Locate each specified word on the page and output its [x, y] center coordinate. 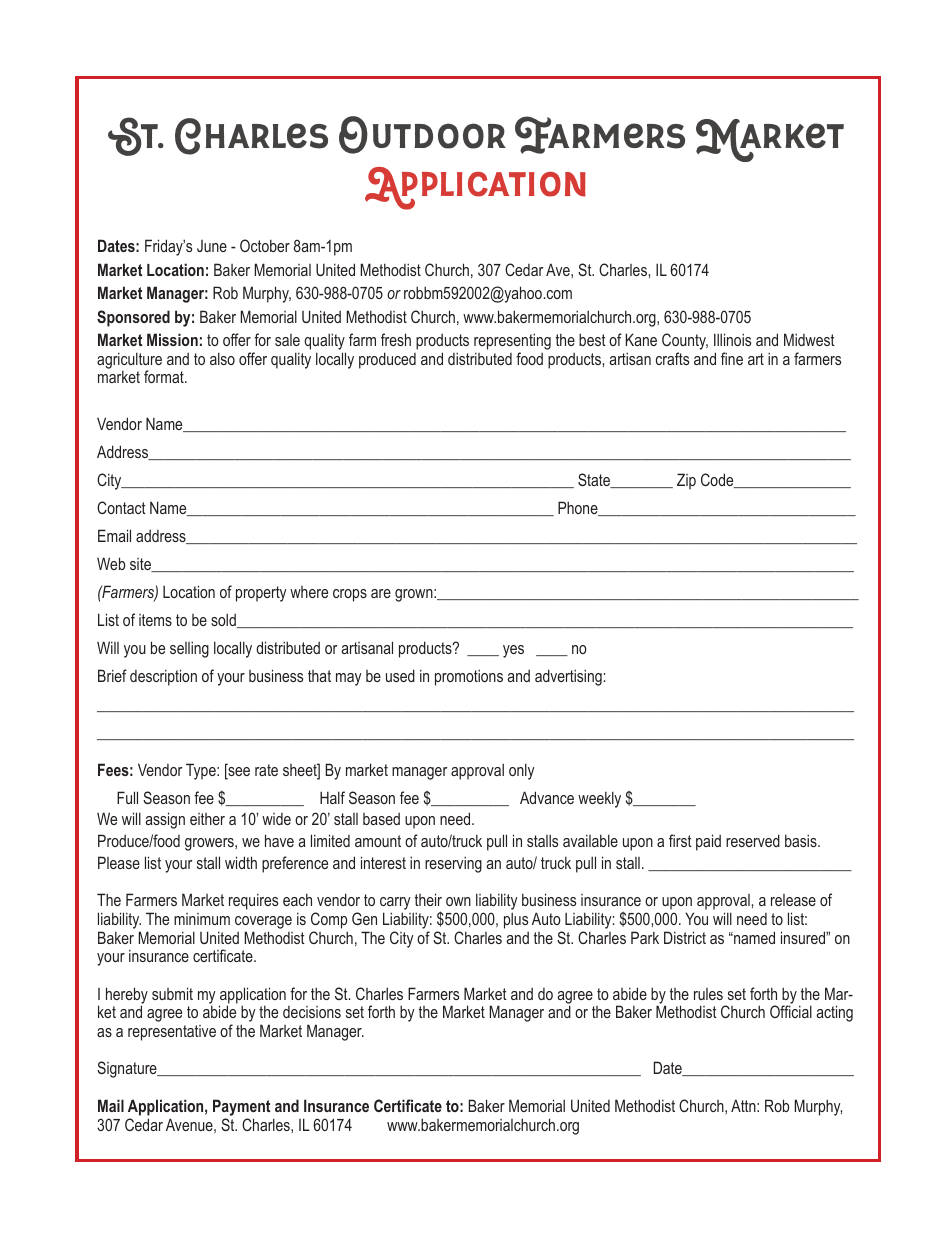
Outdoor [422, 135]
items [155, 620]
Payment [241, 1107]
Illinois [732, 339]
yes [513, 651]
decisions [312, 1012]
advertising [568, 677]
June [212, 246]
